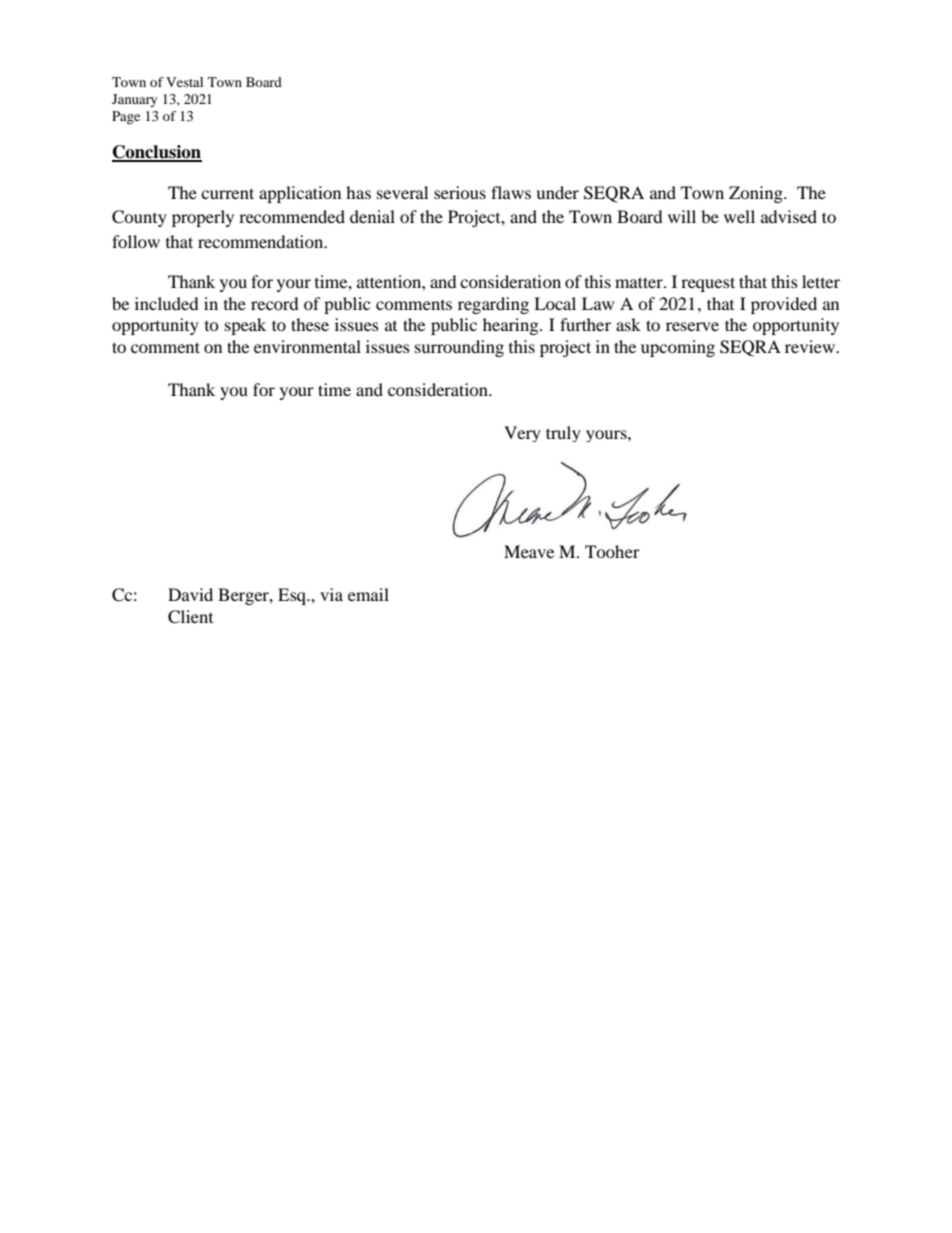 The image size is (952, 1233). What do you see at coordinates (167, 303) in the screenshot?
I see `included` at bounding box center [167, 303].
